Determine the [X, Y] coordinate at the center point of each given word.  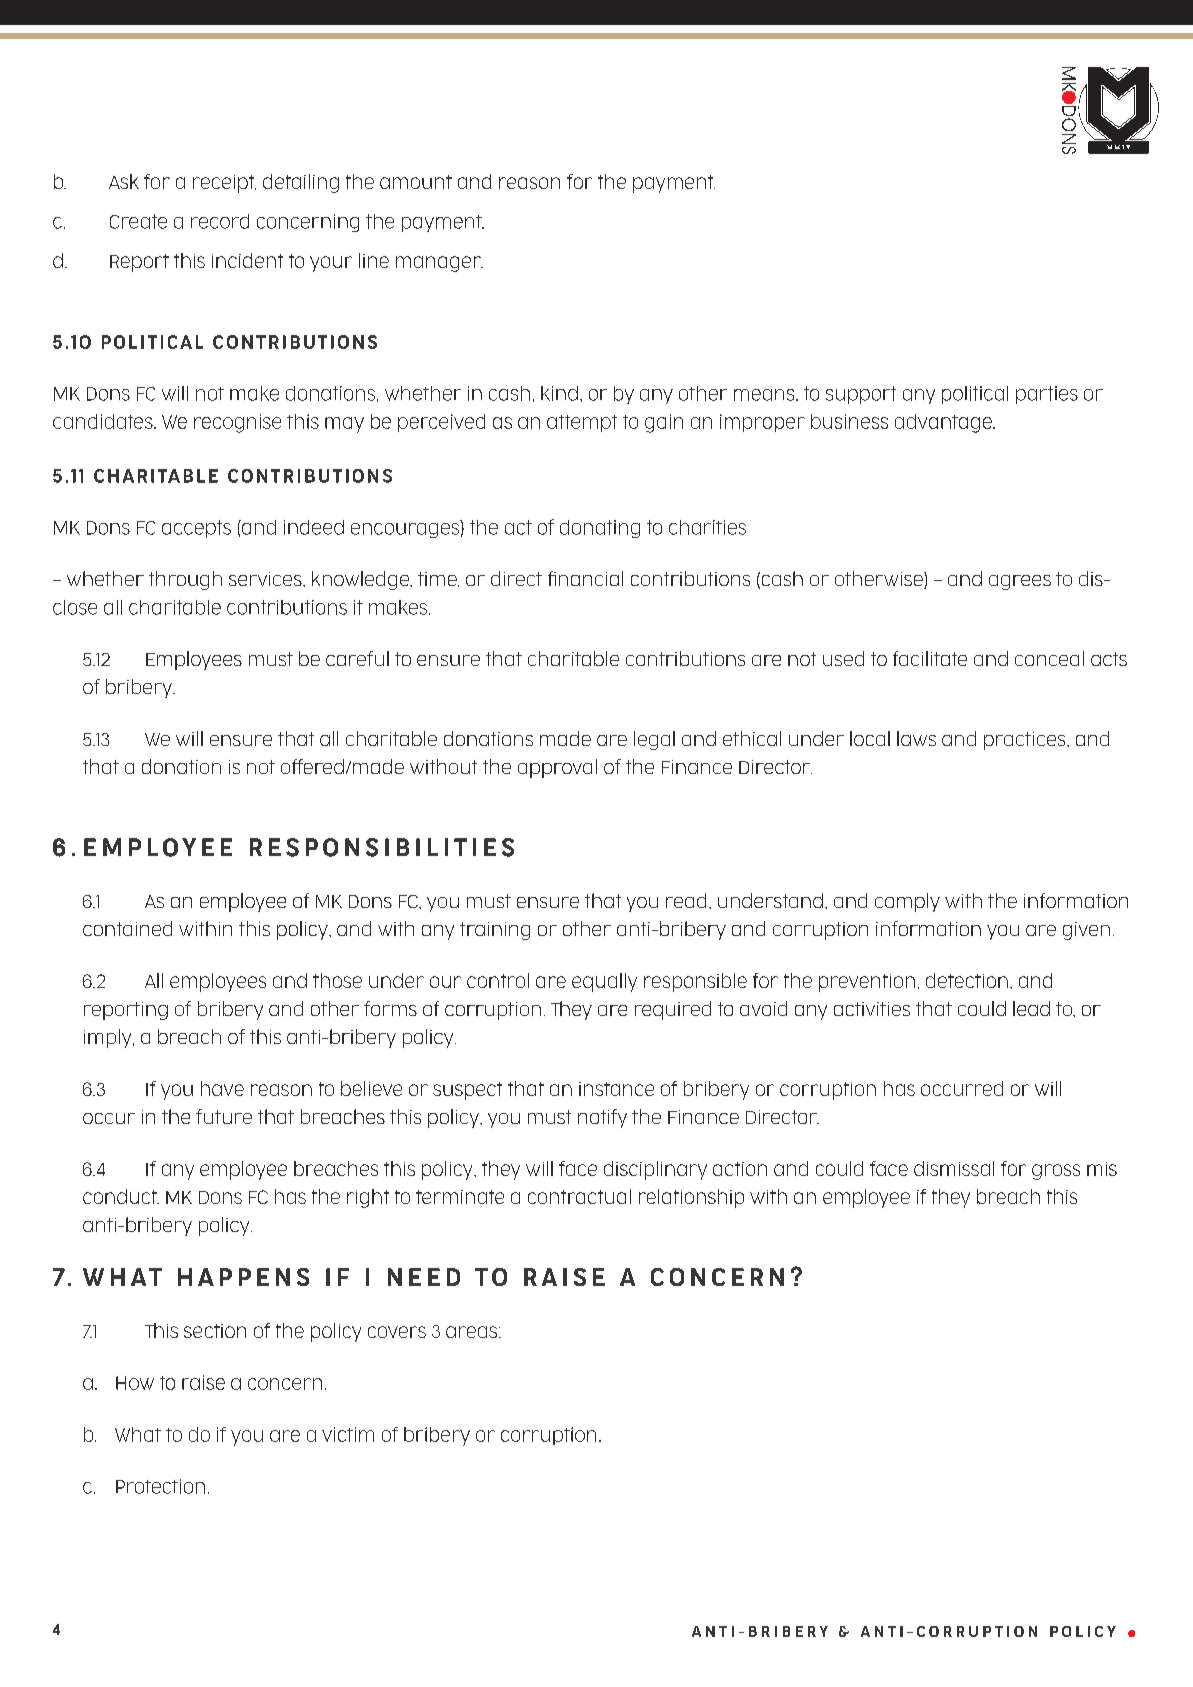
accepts [196, 529]
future [224, 1116]
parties [1047, 395]
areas [473, 1332]
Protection [160, 1486]
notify [602, 1118]
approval [557, 768]
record [220, 221]
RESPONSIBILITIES [382, 847]
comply [907, 902]
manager [439, 264]
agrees [1020, 582]
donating [600, 529]
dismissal [954, 1168]
